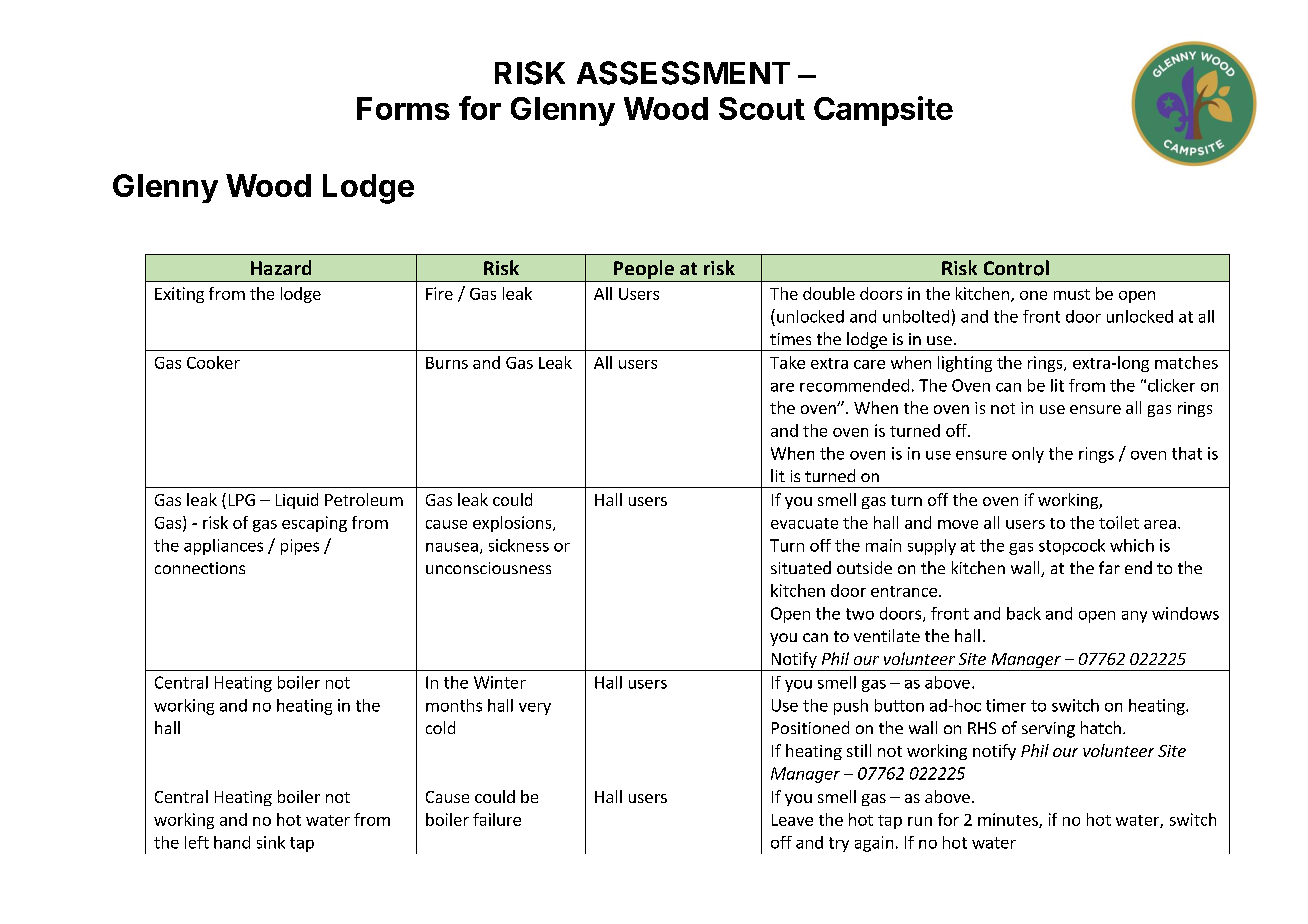 This screenshot has width=1308, height=924. Describe the element at coordinates (297, 501) in the screenshot. I see `Liquid` at that location.
